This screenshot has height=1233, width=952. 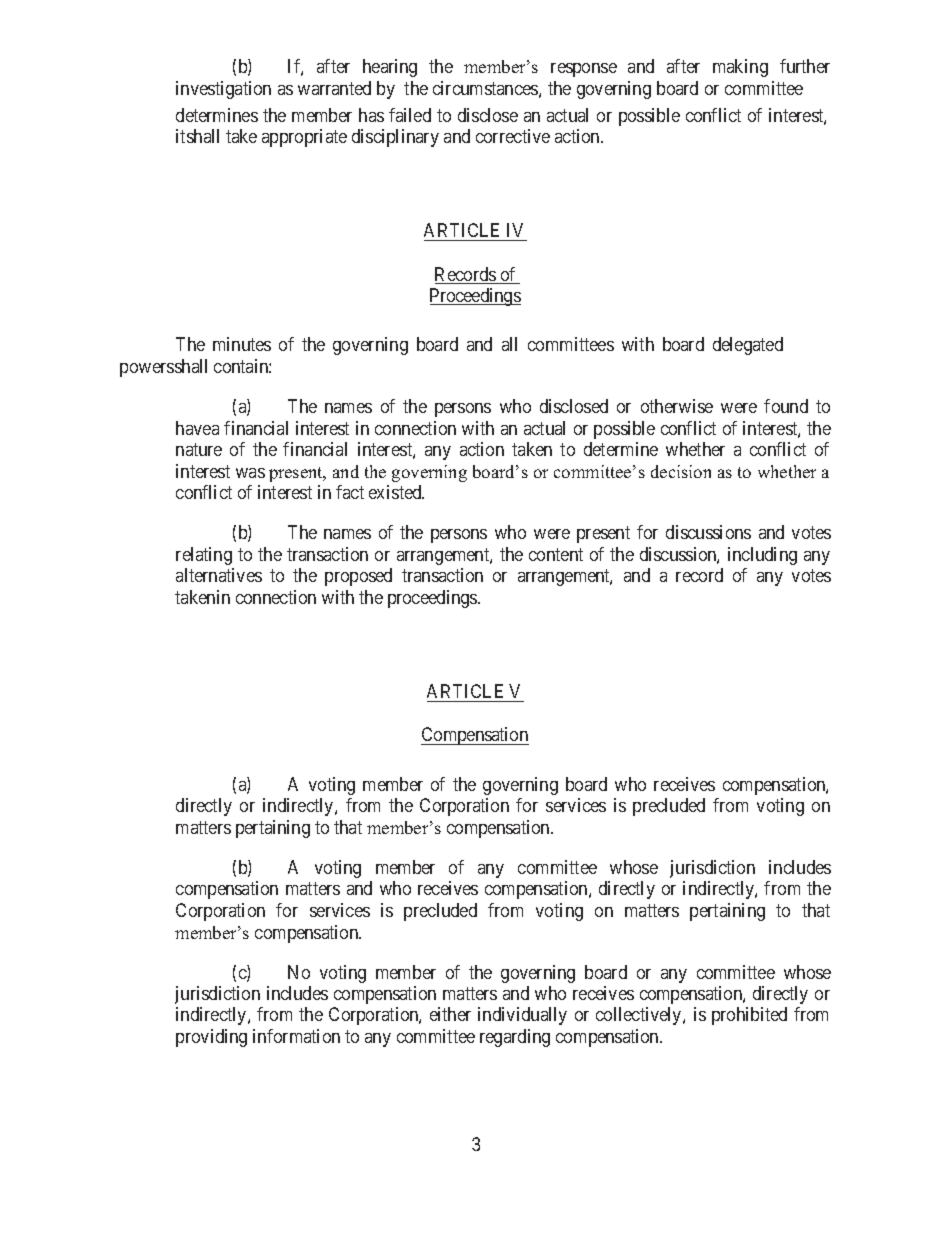 What do you see at coordinates (296, 1036) in the screenshot?
I see `information` at bounding box center [296, 1036].
